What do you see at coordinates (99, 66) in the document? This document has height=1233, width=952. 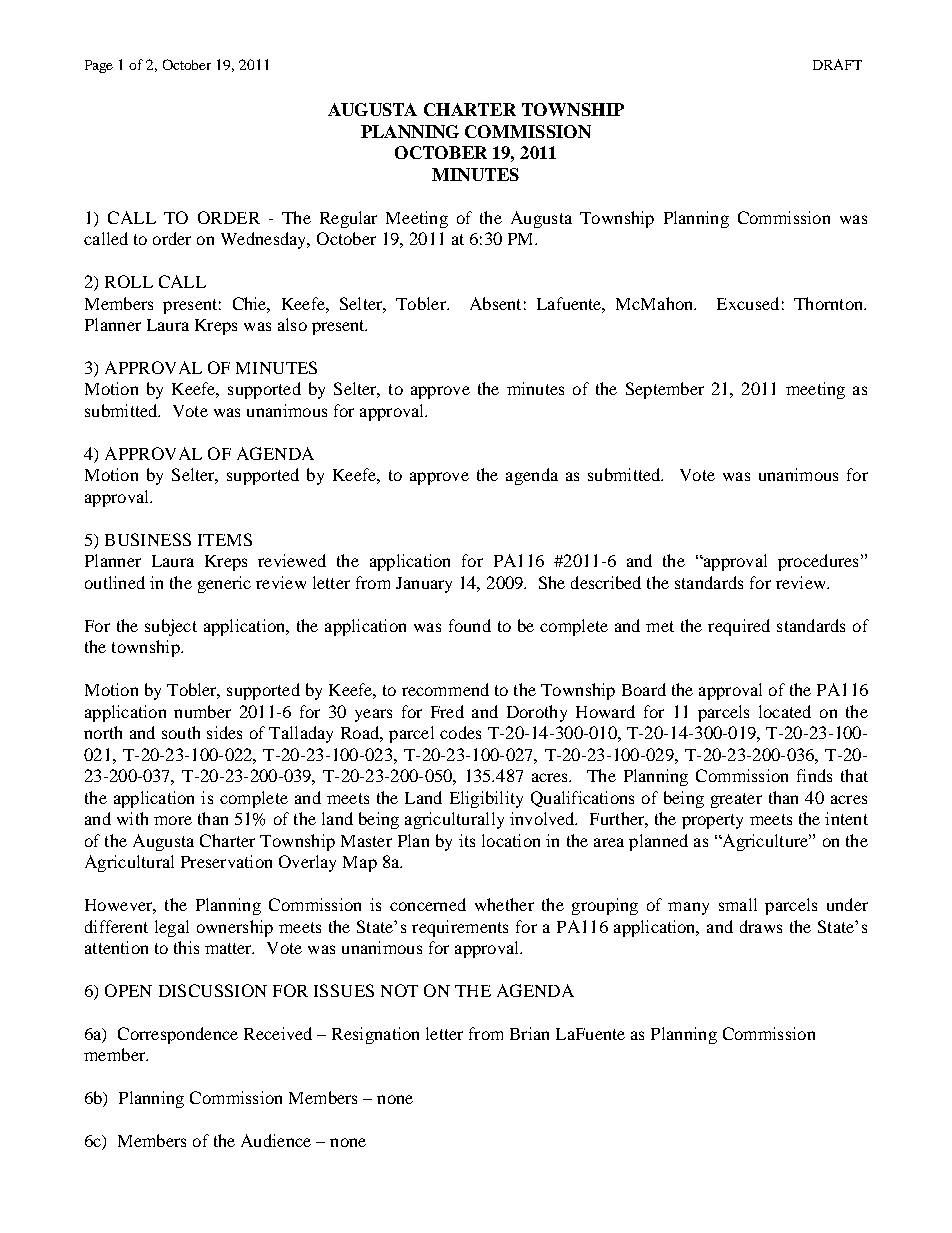 I see `Page` at bounding box center [99, 66].
